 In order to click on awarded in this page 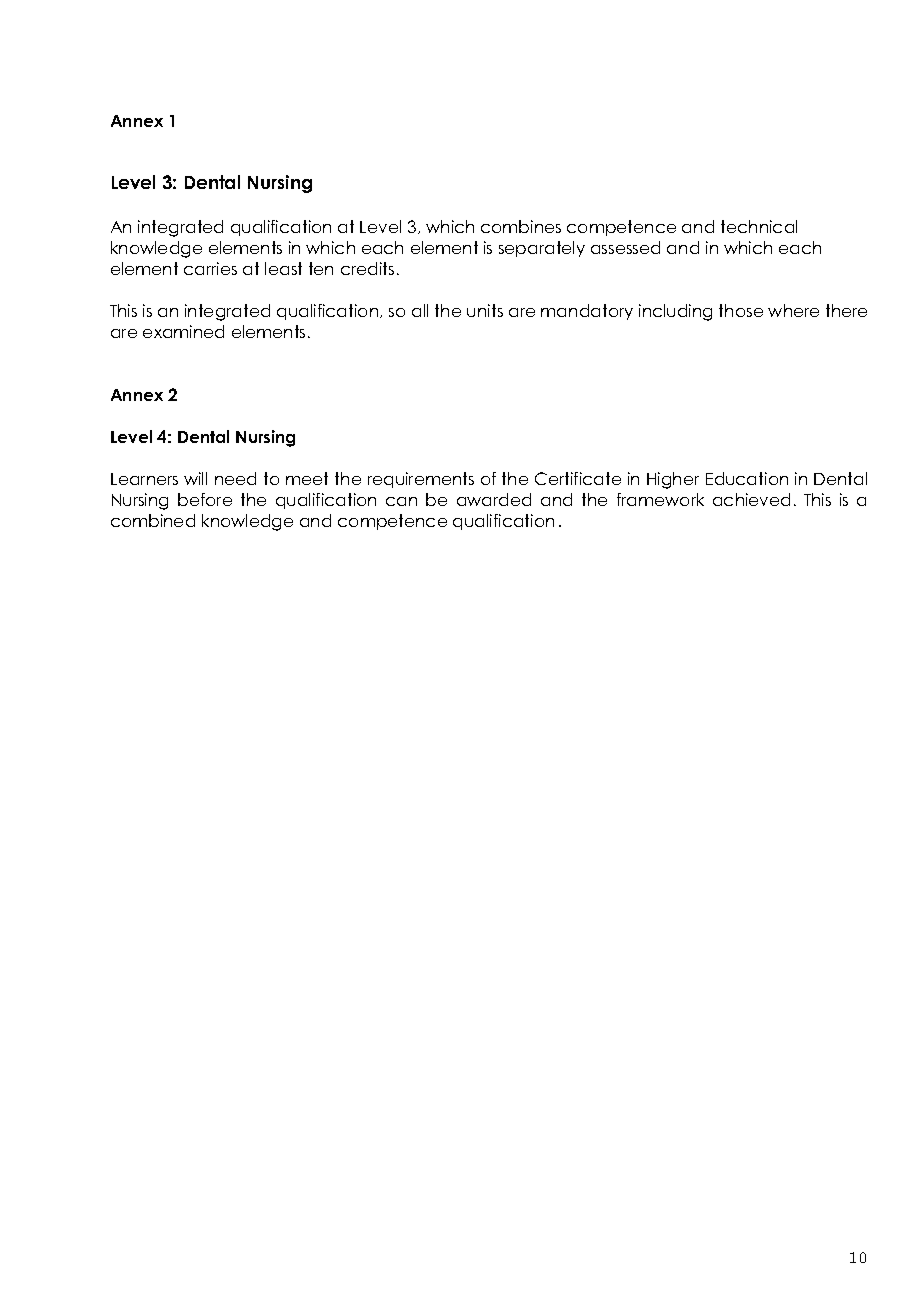, I will do `click(494, 499)`.
